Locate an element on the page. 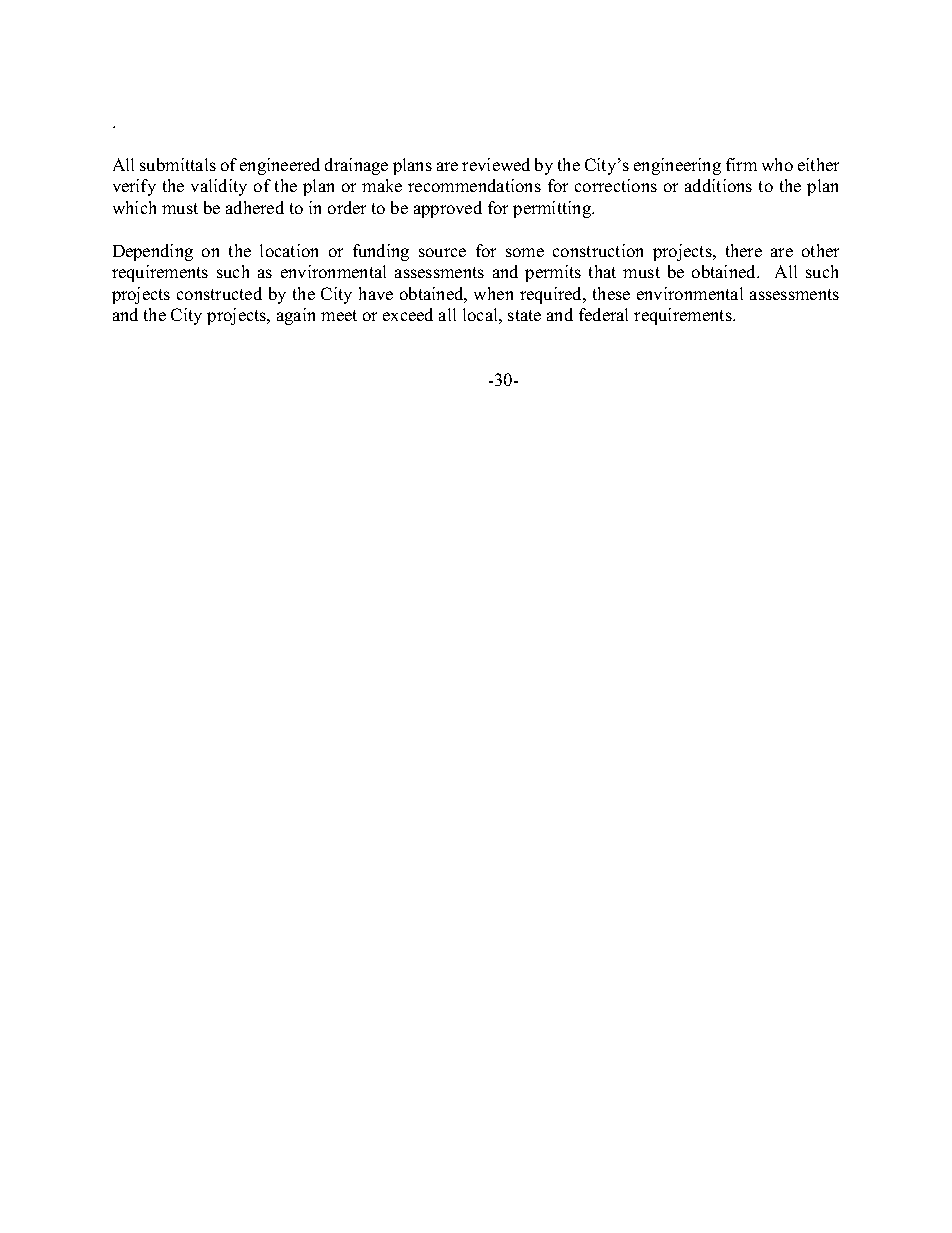 This page has height=1233, width=952. approved is located at coordinates (448, 209).
